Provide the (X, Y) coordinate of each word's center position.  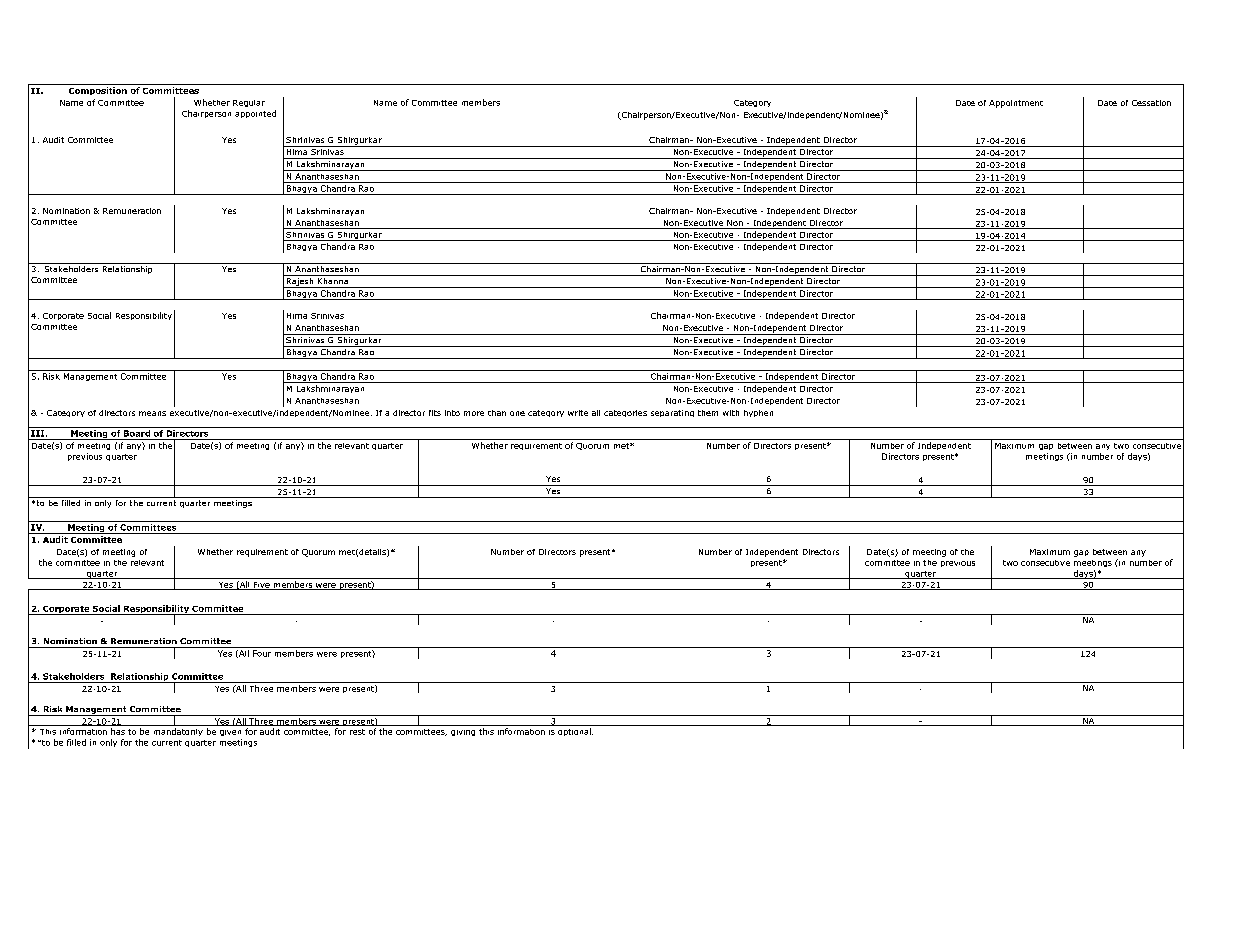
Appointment (1016, 104)
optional (575, 732)
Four (262, 653)
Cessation (1151, 103)
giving (463, 733)
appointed (255, 114)
